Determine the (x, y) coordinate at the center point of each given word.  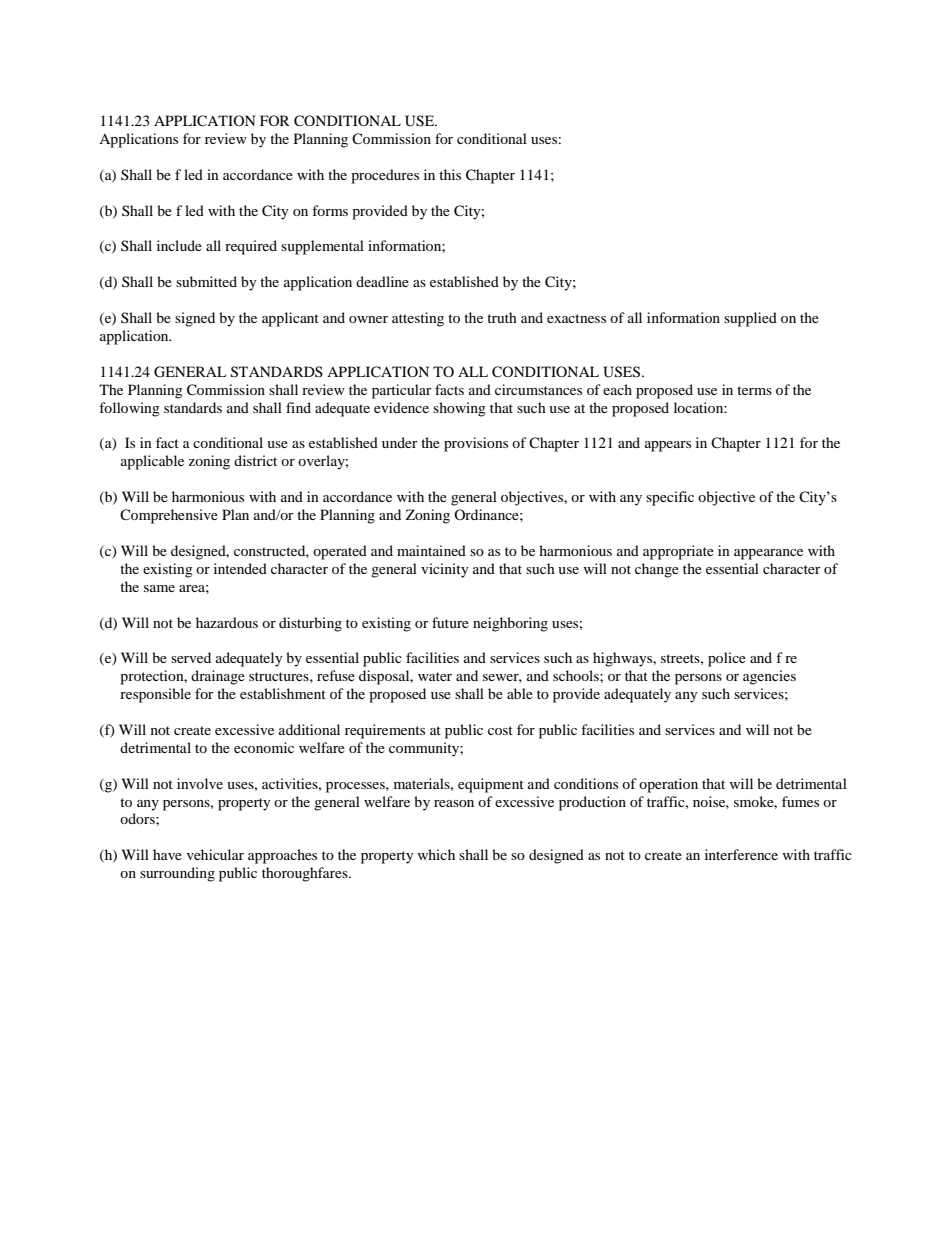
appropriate (678, 552)
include (179, 245)
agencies (769, 677)
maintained (431, 550)
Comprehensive (169, 516)
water (435, 676)
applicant (290, 319)
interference (741, 854)
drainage (218, 677)
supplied (750, 319)
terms (754, 390)
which (436, 854)
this (450, 174)
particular (402, 391)
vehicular (215, 854)
